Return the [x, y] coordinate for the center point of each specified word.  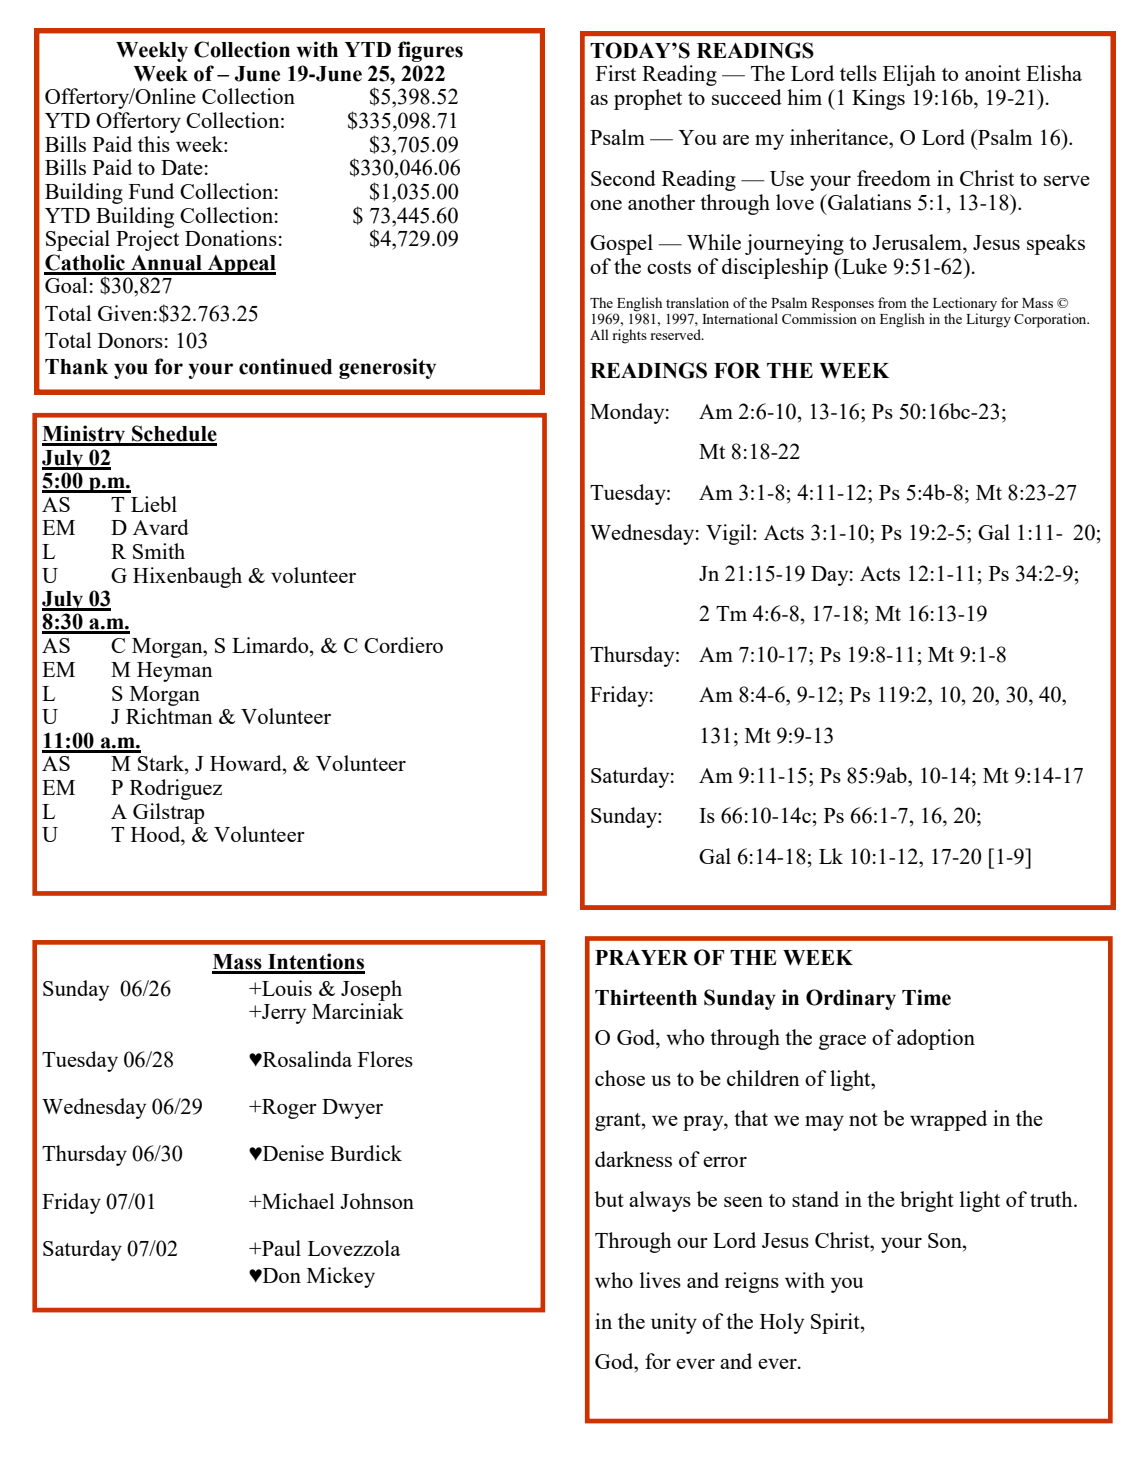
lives [660, 1280]
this [154, 144]
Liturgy [988, 320]
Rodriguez [176, 789]
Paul [280, 1248]
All [599, 334]
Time [926, 997]
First [616, 73]
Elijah [909, 75]
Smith [159, 551]
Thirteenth [646, 997]
